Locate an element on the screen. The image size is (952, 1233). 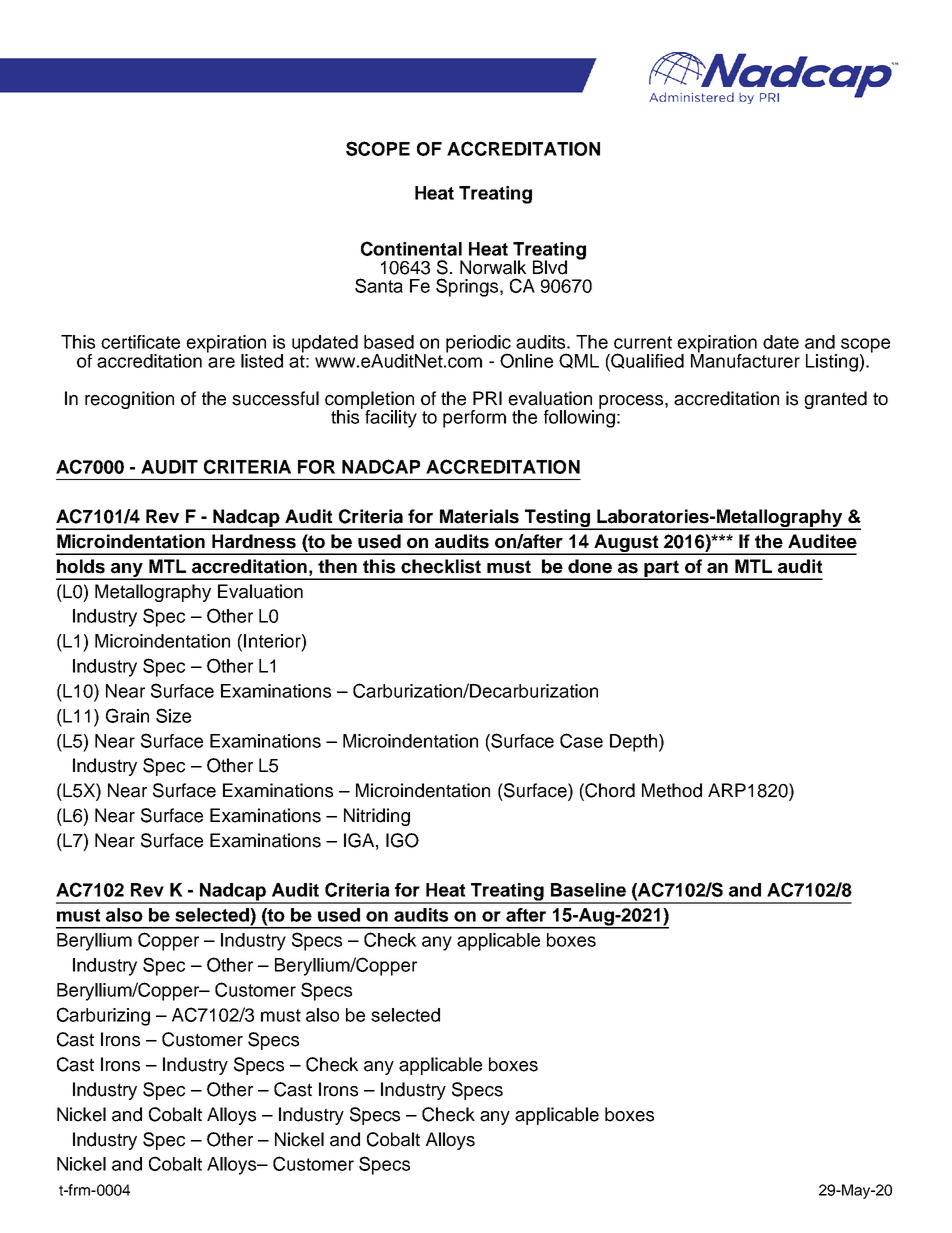
certificate is located at coordinates (140, 342).
